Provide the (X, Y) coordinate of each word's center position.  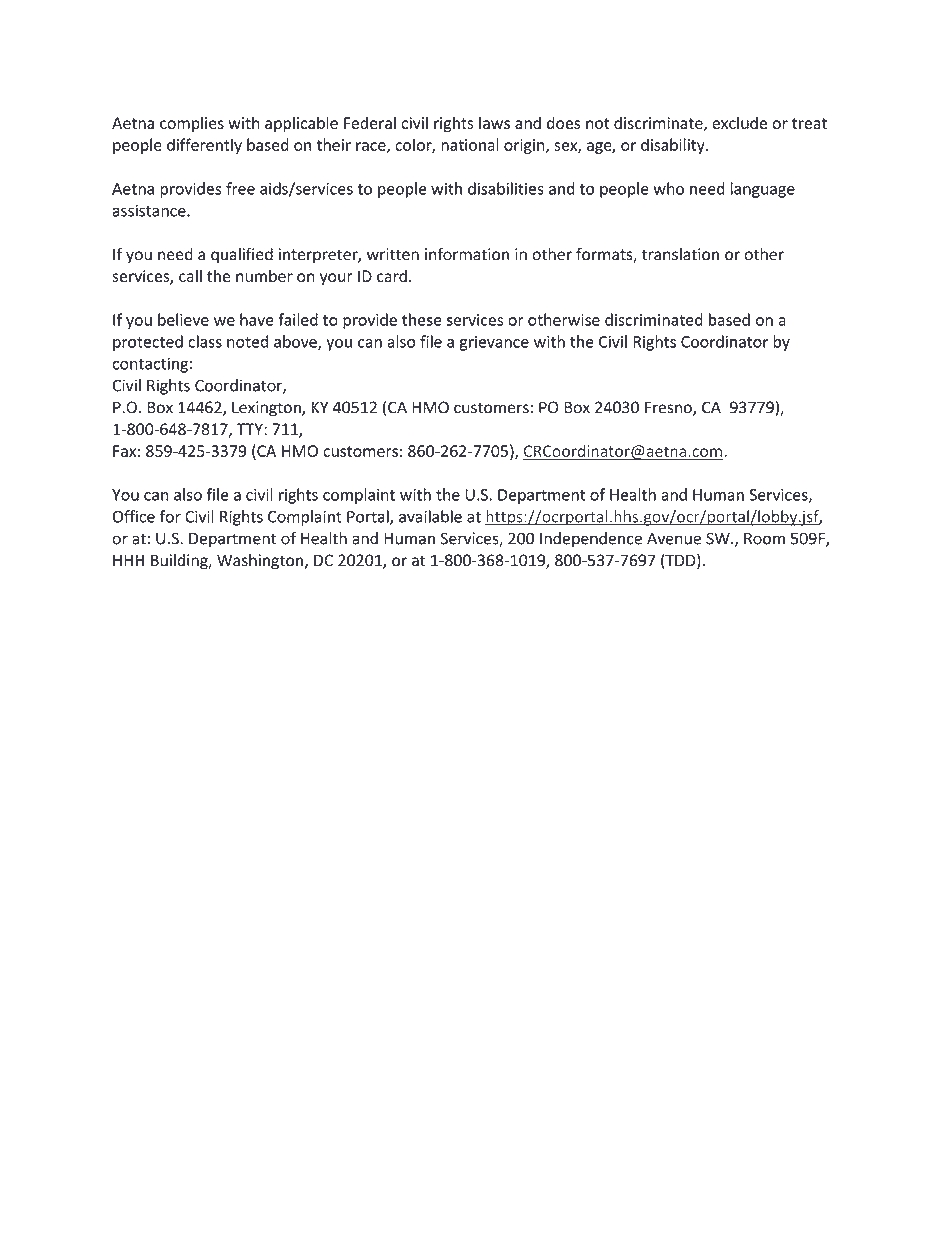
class (205, 341)
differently (204, 146)
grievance (494, 343)
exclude (739, 122)
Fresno (669, 408)
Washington (261, 562)
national (470, 144)
